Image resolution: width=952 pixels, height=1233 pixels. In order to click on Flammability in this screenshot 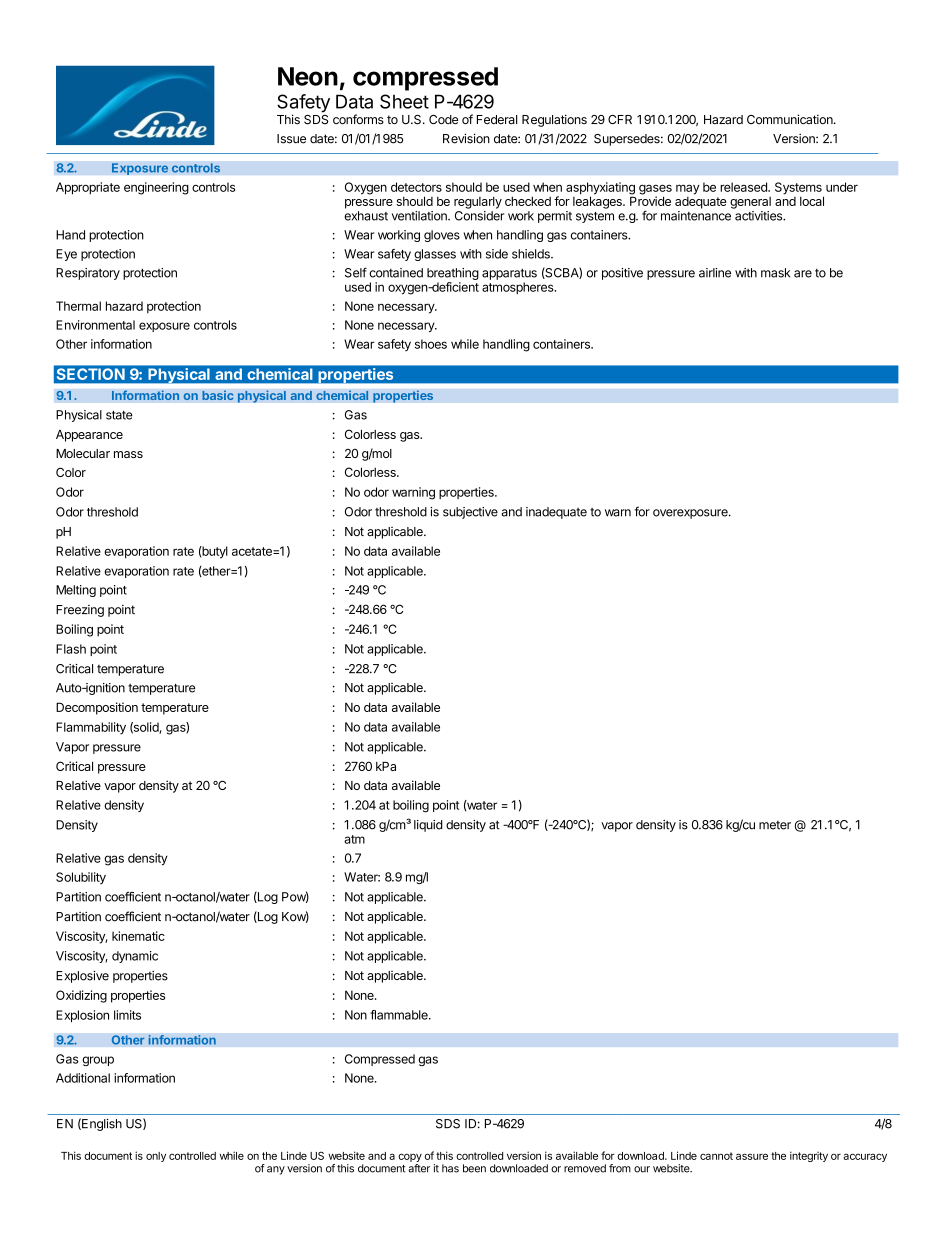, I will do `click(91, 728)`.
